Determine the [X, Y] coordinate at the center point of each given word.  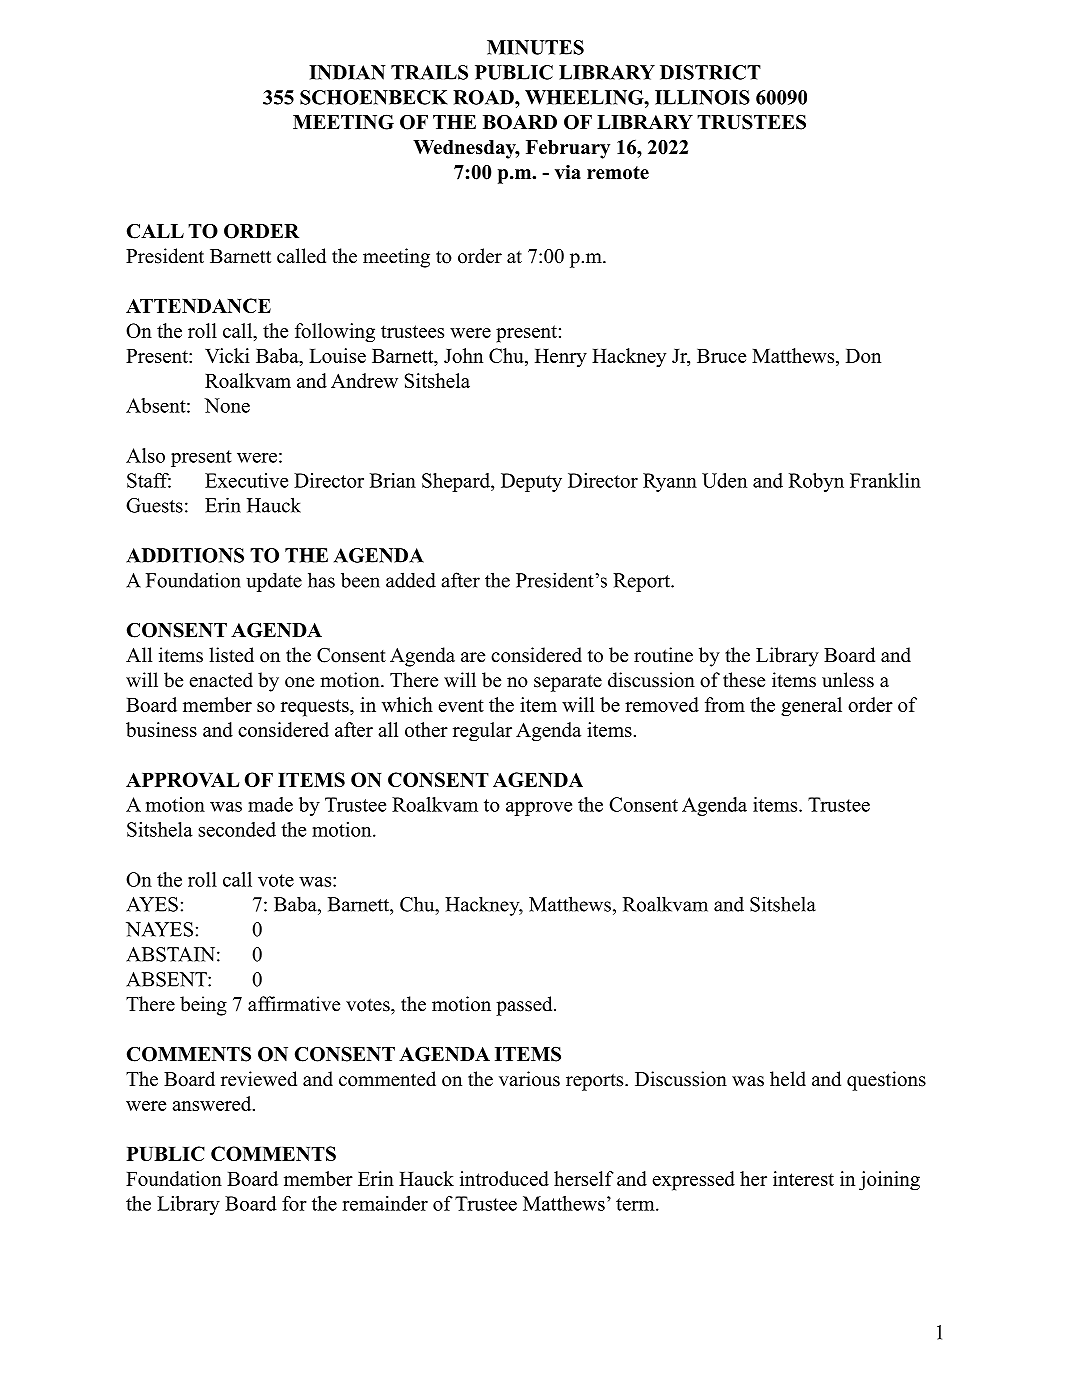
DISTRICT [710, 72]
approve [539, 809]
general [811, 707]
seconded [237, 829]
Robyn [816, 482]
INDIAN [347, 72]
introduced [504, 1178]
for [294, 1203]
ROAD [484, 97]
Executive [246, 480]
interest [803, 1178]
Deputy [531, 482]
